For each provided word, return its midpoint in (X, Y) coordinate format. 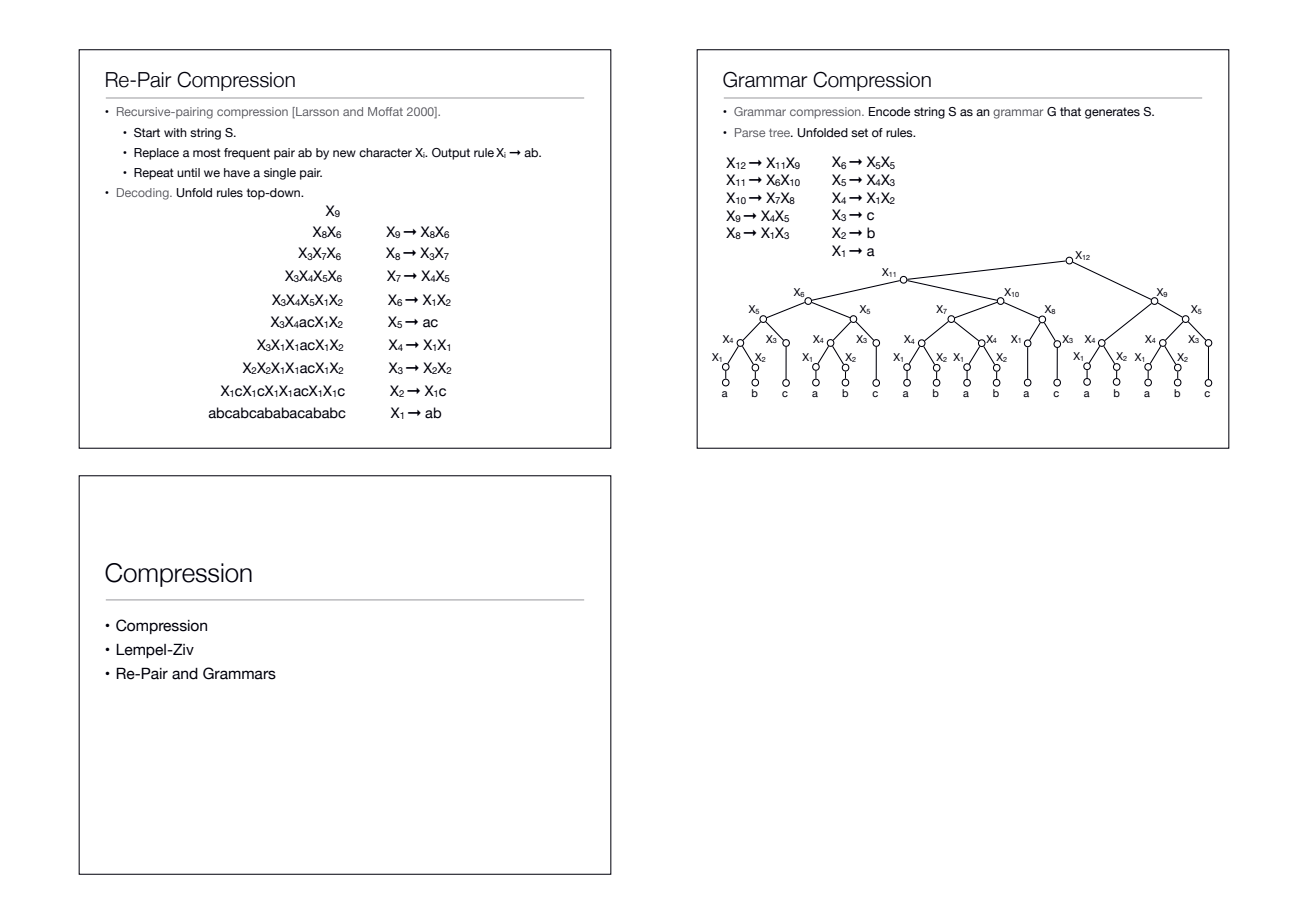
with (175, 132)
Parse (750, 132)
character (385, 152)
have (237, 172)
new (344, 153)
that (1070, 111)
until (188, 172)
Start (147, 132)
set (859, 132)
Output (451, 154)
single (280, 174)
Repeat (154, 174)
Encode (889, 111)
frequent (247, 154)
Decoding (144, 194)
